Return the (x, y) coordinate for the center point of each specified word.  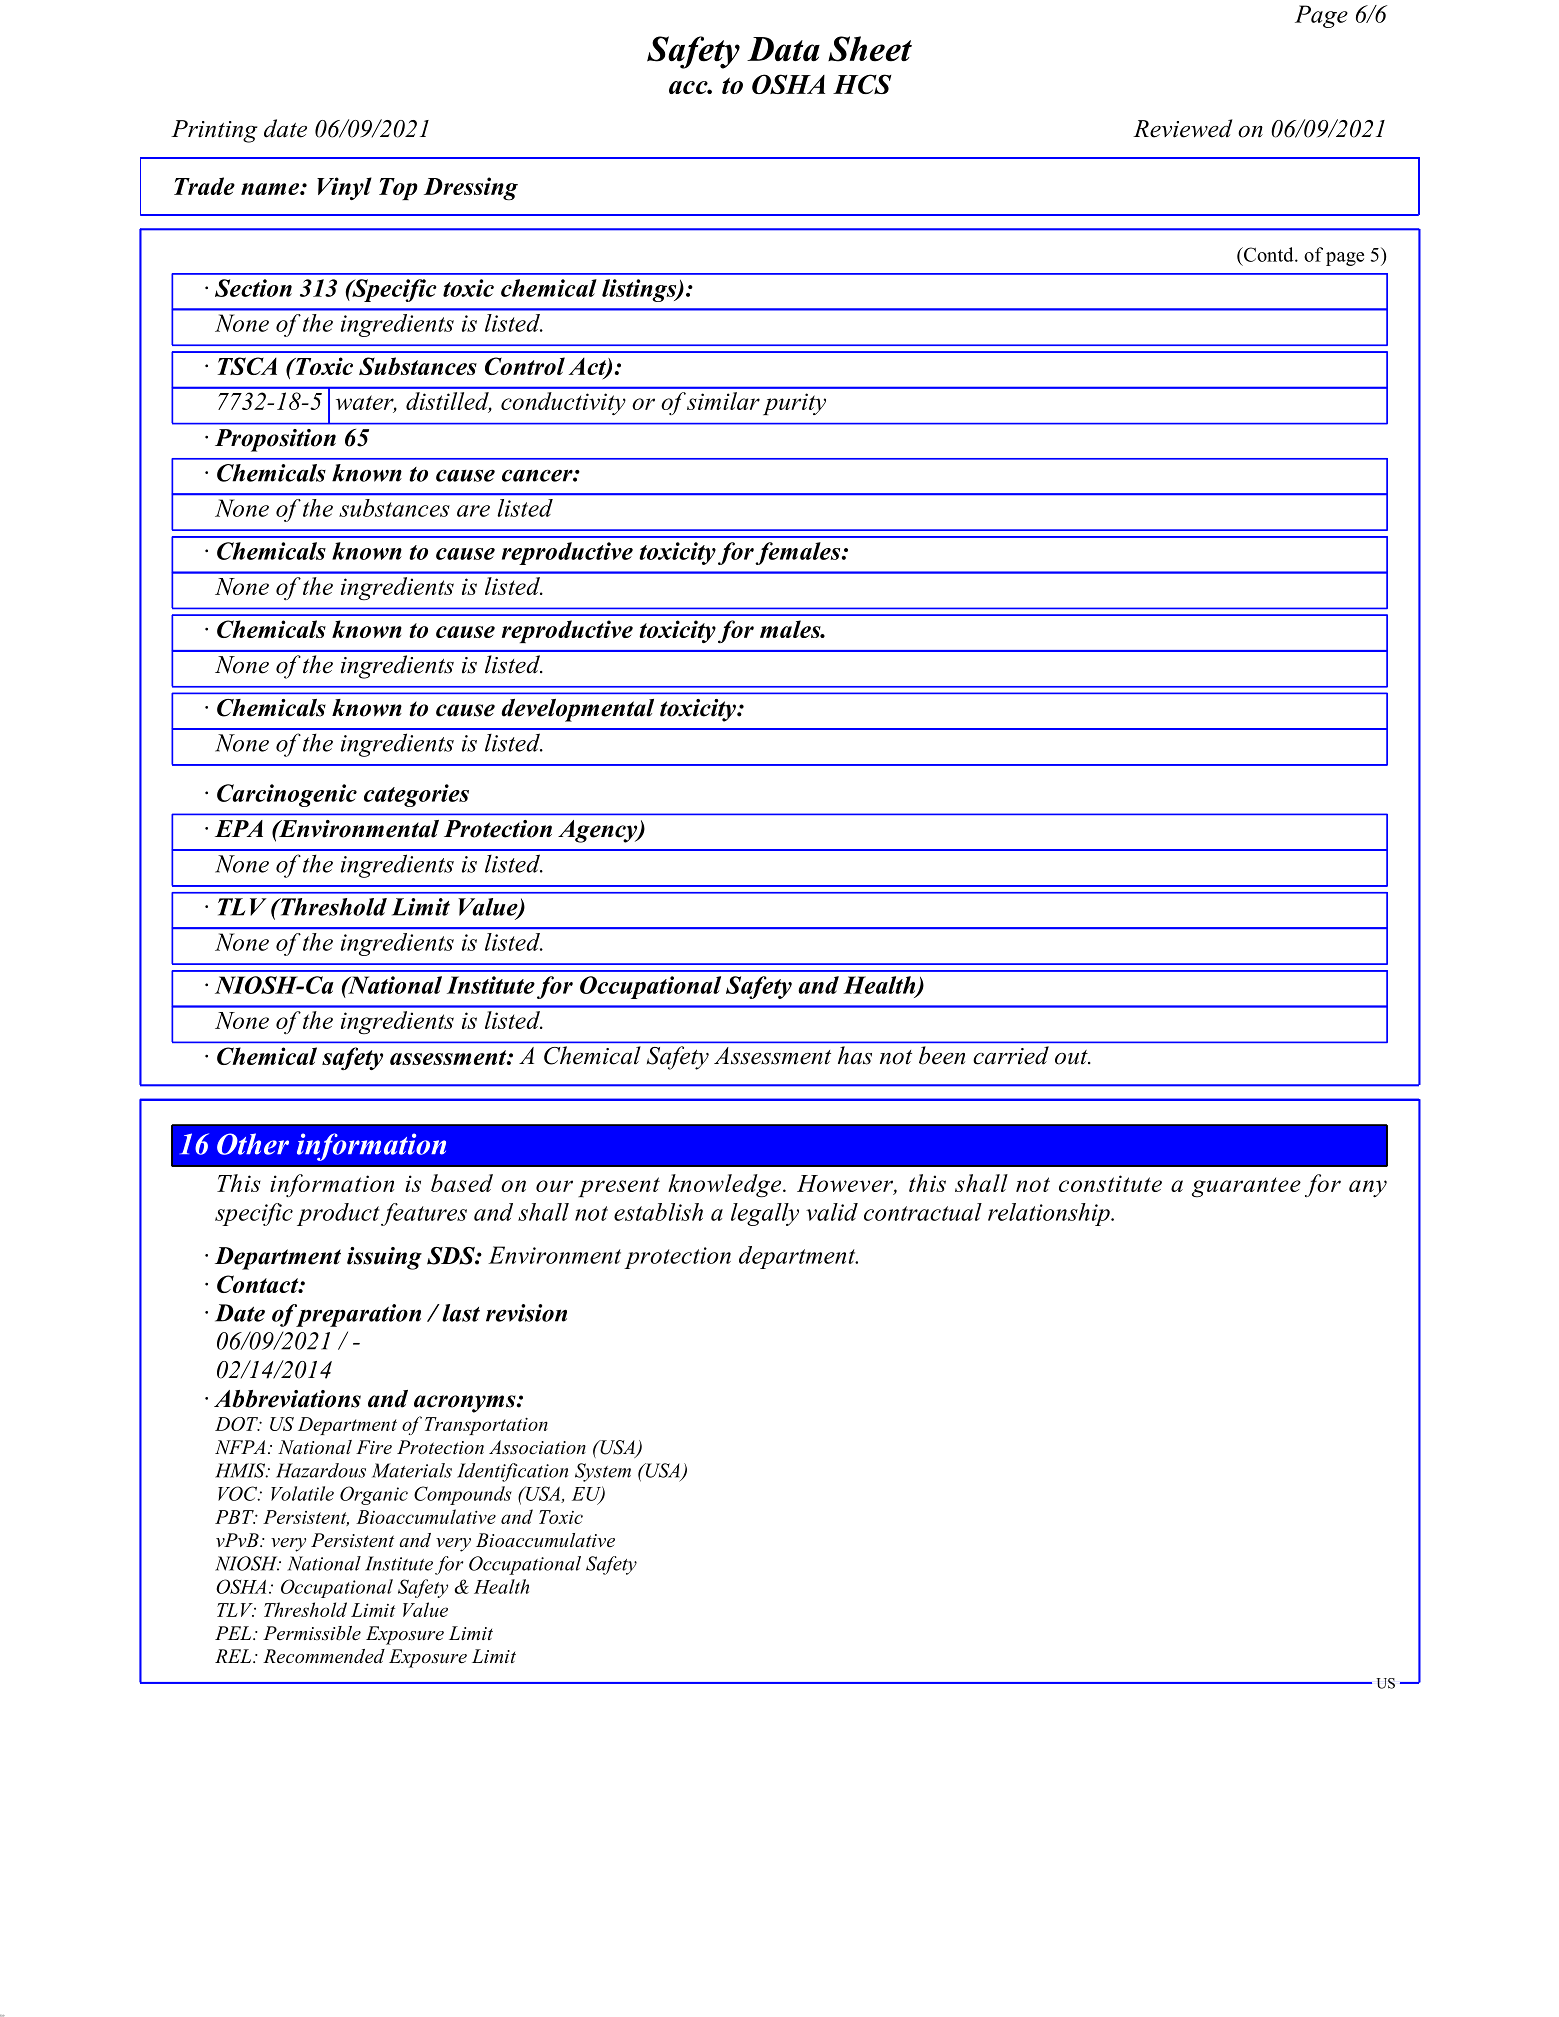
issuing (384, 1258)
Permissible (312, 1633)
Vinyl (344, 188)
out (1072, 1057)
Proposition (275, 440)
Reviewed (1183, 128)
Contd (1268, 254)
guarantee (1246, 1187)
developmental (577, 710)
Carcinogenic (287, 795)
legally (765, 1214)
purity (794, 404)
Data (783, 49)
